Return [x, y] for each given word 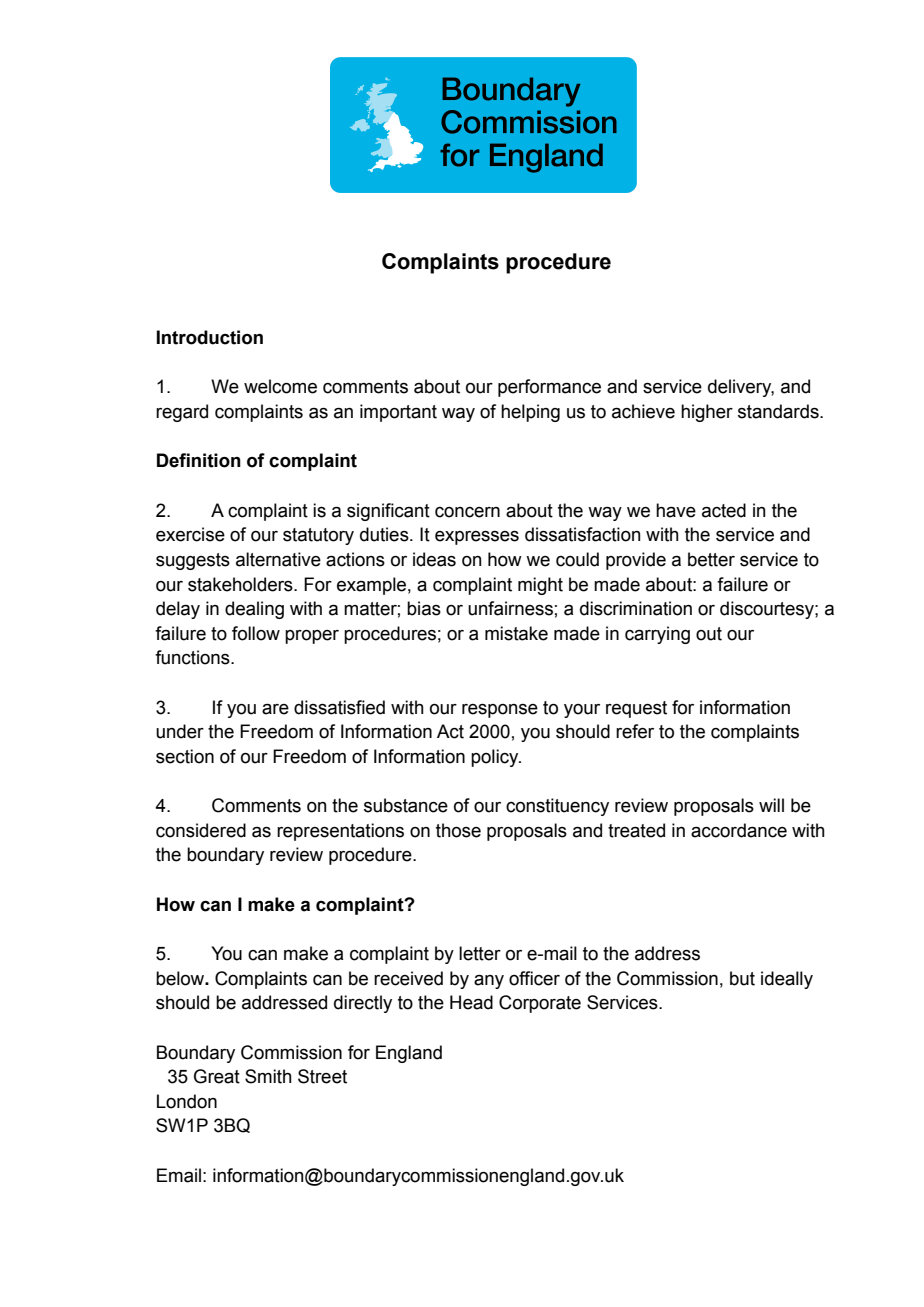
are [275, 709]
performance [549, 388]
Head [471, 1002]
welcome [280, 386]
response [500, 711]
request [636, 709]
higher [707, 413]
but [742, 978]
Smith [268, 1076]
